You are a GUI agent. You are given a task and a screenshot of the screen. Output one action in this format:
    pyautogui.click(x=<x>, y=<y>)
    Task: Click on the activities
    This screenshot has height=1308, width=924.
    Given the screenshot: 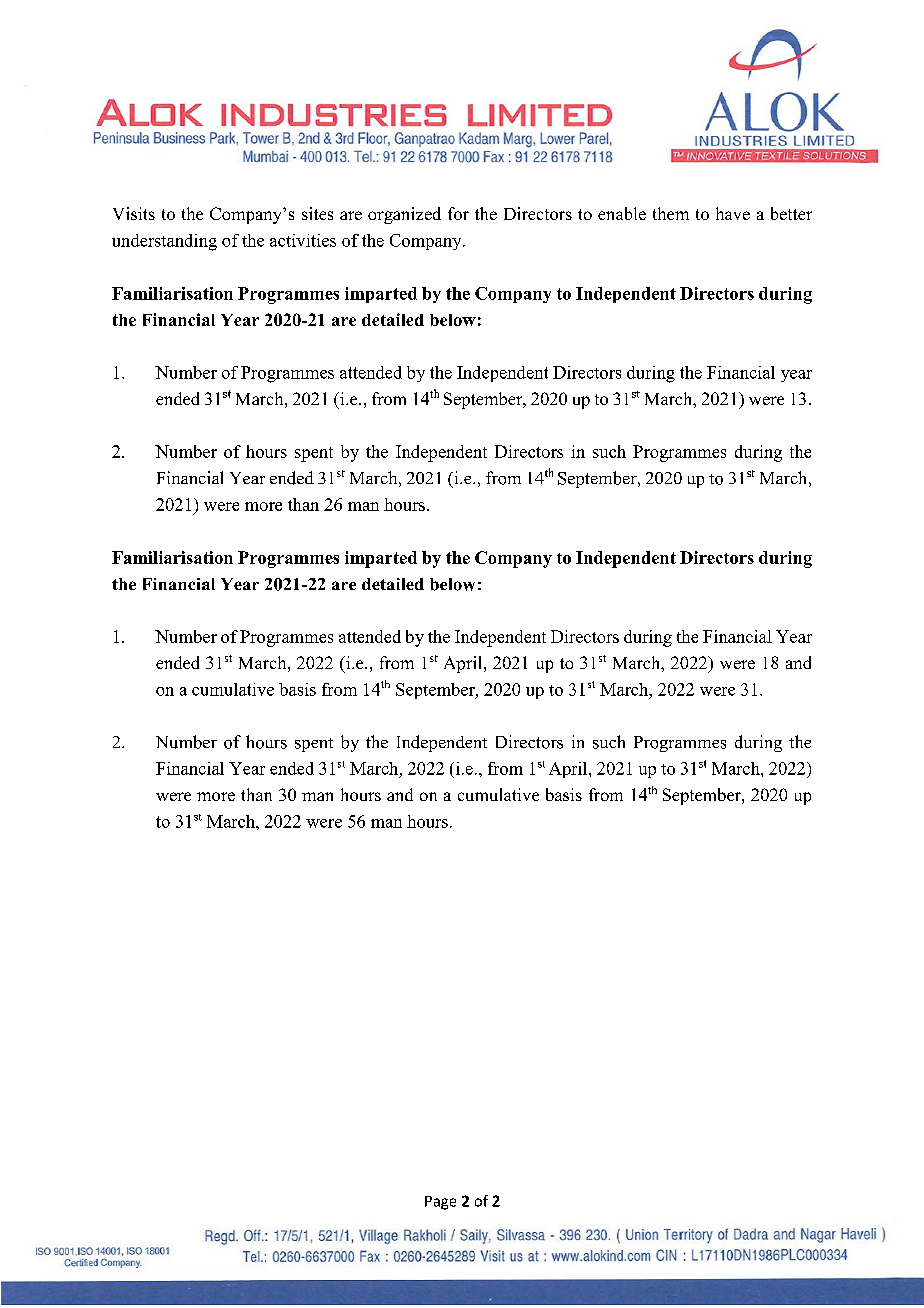 What is the action you would take?
    pyautogui.click(x=303, y=240)
